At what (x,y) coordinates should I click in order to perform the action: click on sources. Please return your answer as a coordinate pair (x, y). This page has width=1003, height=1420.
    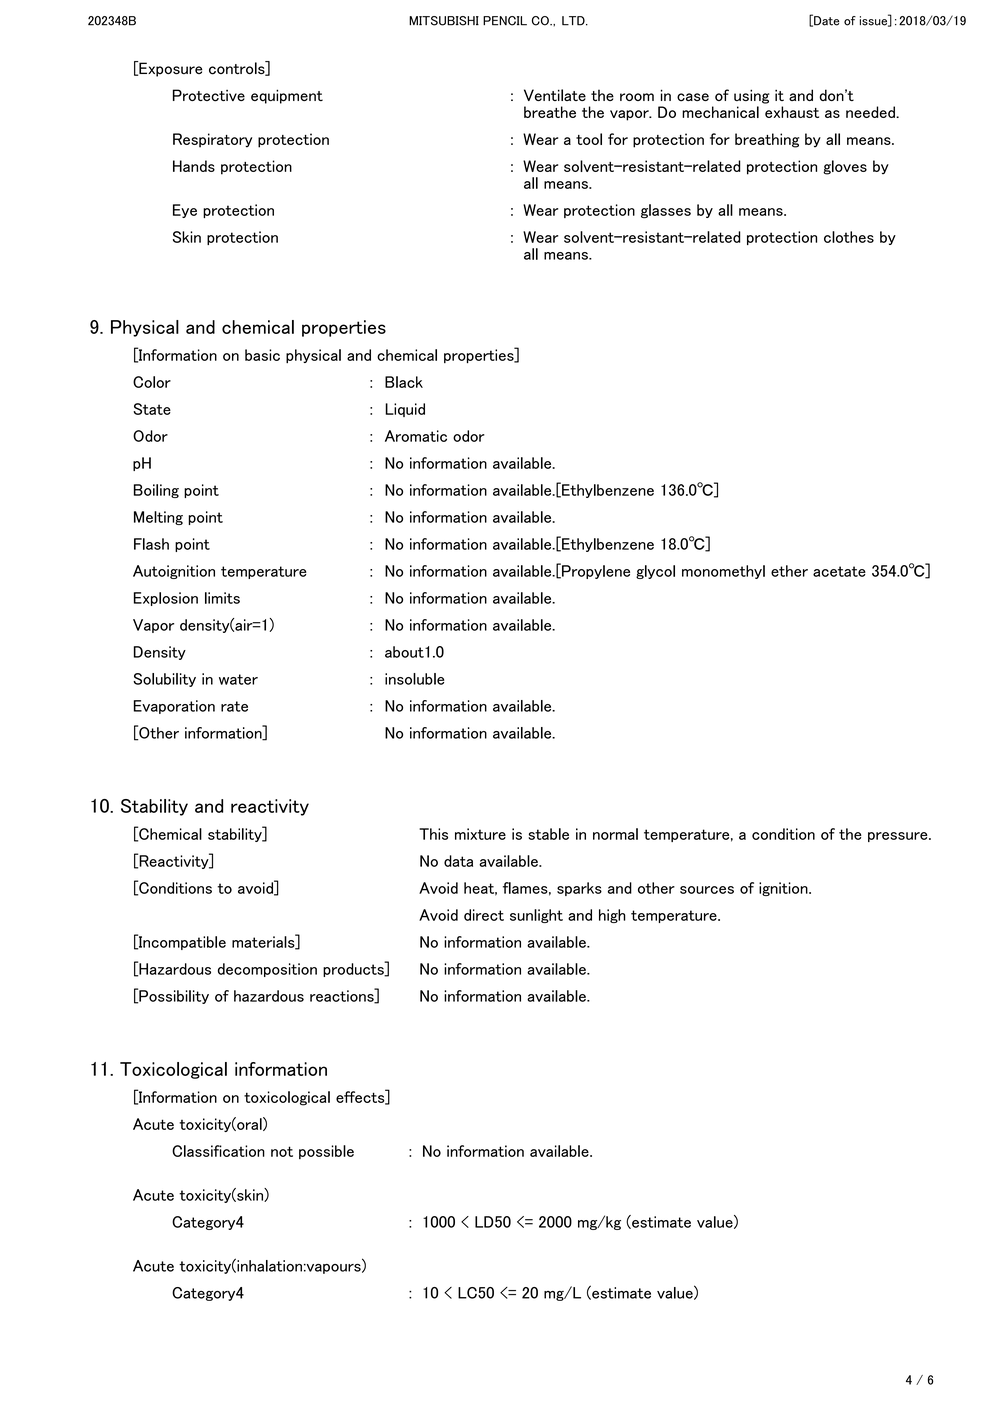
    Looking at the image, I should click on (707, 890).
